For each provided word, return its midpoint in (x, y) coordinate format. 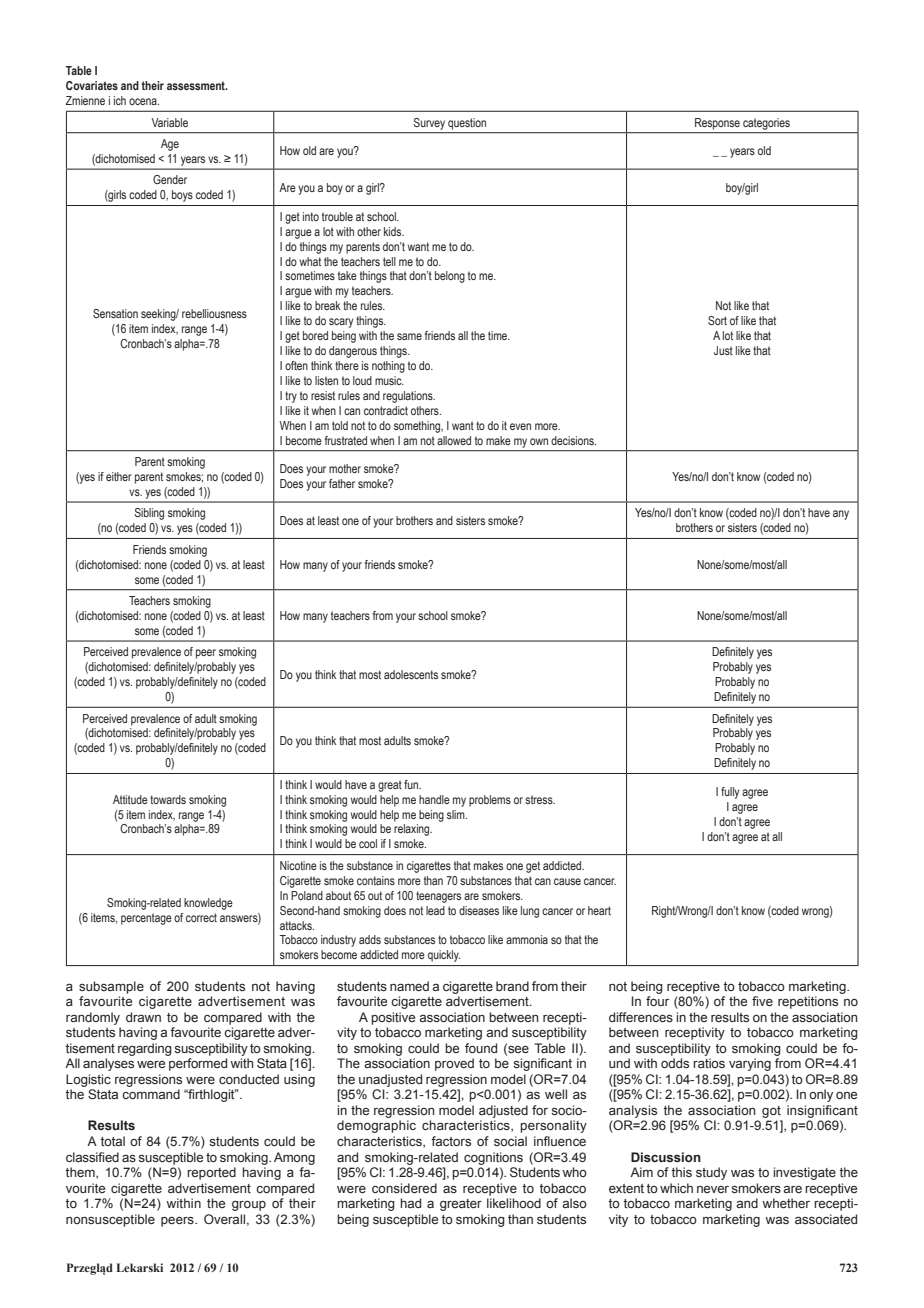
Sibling (149, 514)
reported (211, 1173)
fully (730, 793)
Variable (169, 122)
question (467, 124)
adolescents (411, 674)
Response (717, 124)
